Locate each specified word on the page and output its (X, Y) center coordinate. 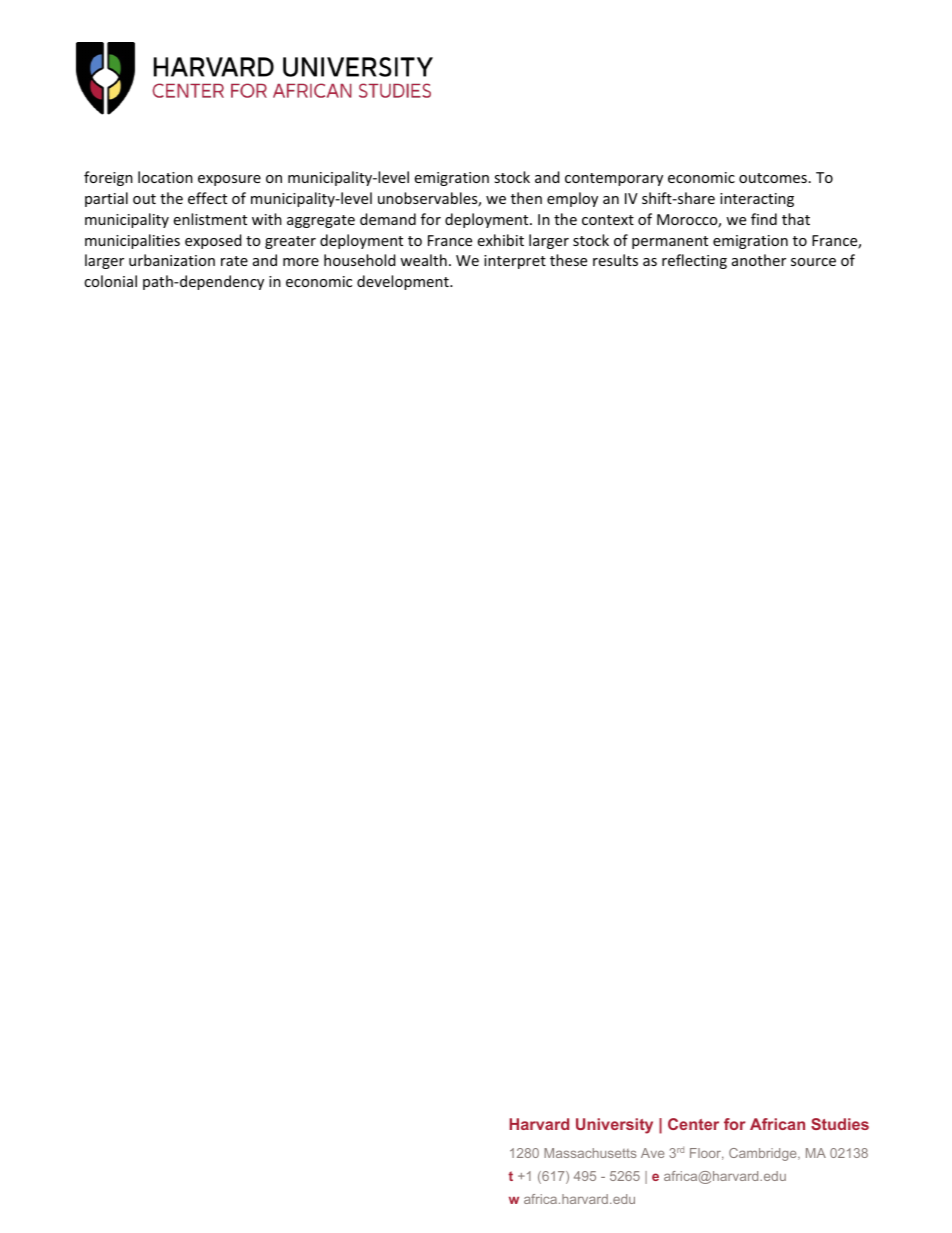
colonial (110, 281)
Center (693, 1124)
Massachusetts (590, 1153)
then (526, 198)
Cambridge (764, 1154)
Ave (652, 1153)
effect (207, 198)
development (404, 282)
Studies (840, 1124)
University (614, 1126)
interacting (757, 200)
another (759, 260)
